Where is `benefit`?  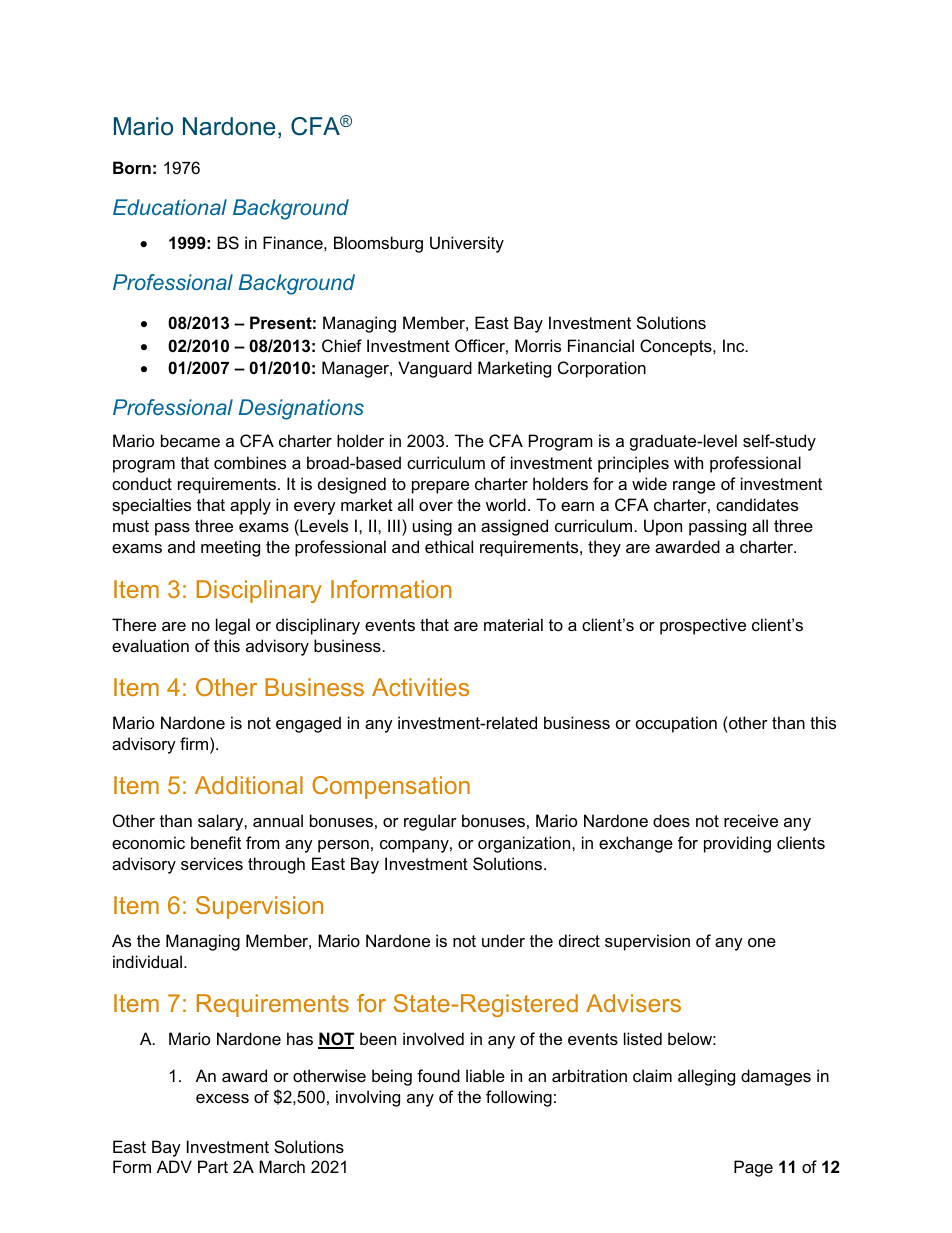 benefit is located at coordinates (216, 842).
